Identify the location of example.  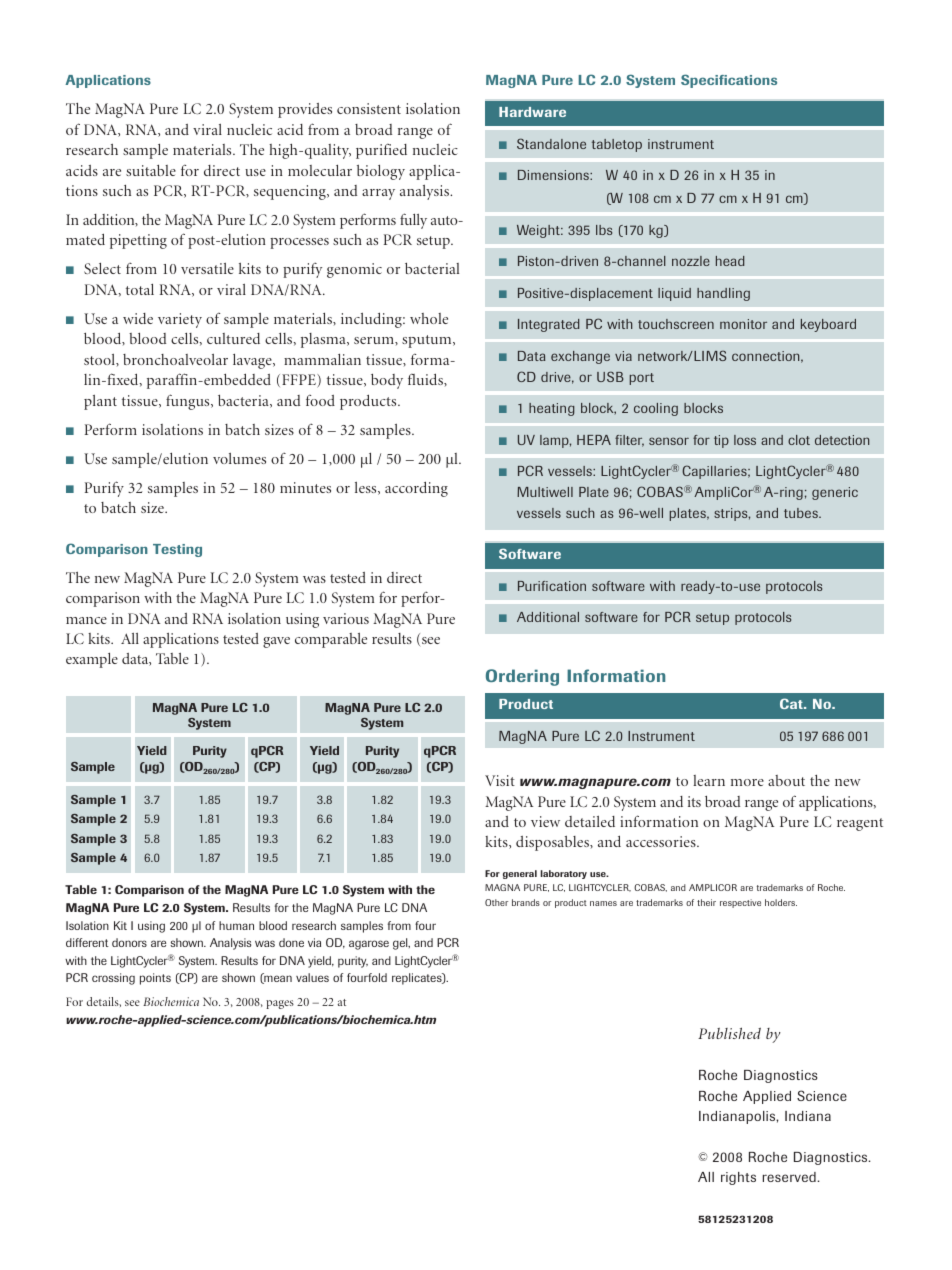
(92, 660).
